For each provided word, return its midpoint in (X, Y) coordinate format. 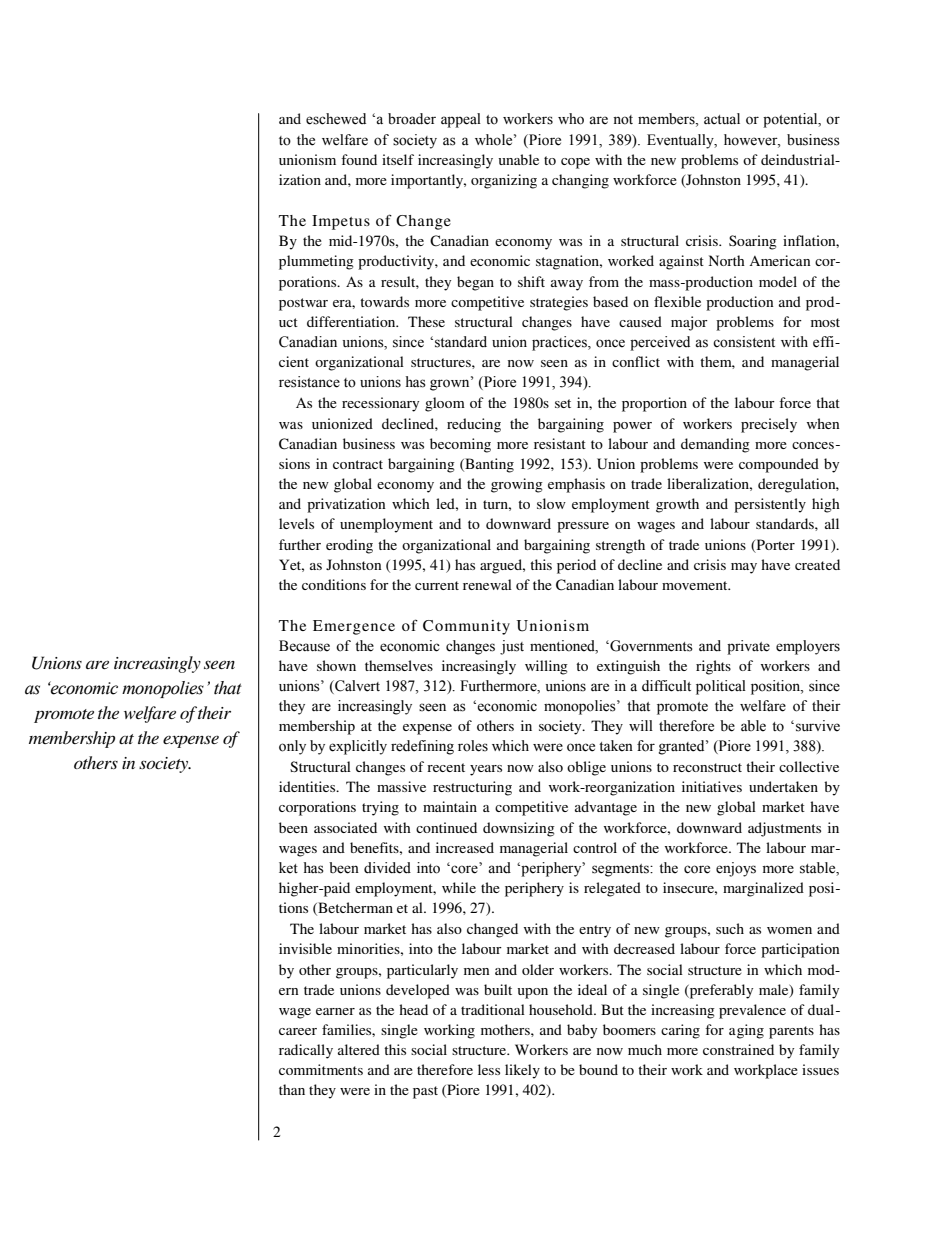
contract (358, 464)
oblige (586, 768)
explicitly (358, 747)
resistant (560, 443)
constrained (738, 1049)
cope (575, 163)
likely (522, 1071)
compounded (779, 465)
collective (809, 766)
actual (722, 119)
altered (359, 1049)
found (359, 159)
